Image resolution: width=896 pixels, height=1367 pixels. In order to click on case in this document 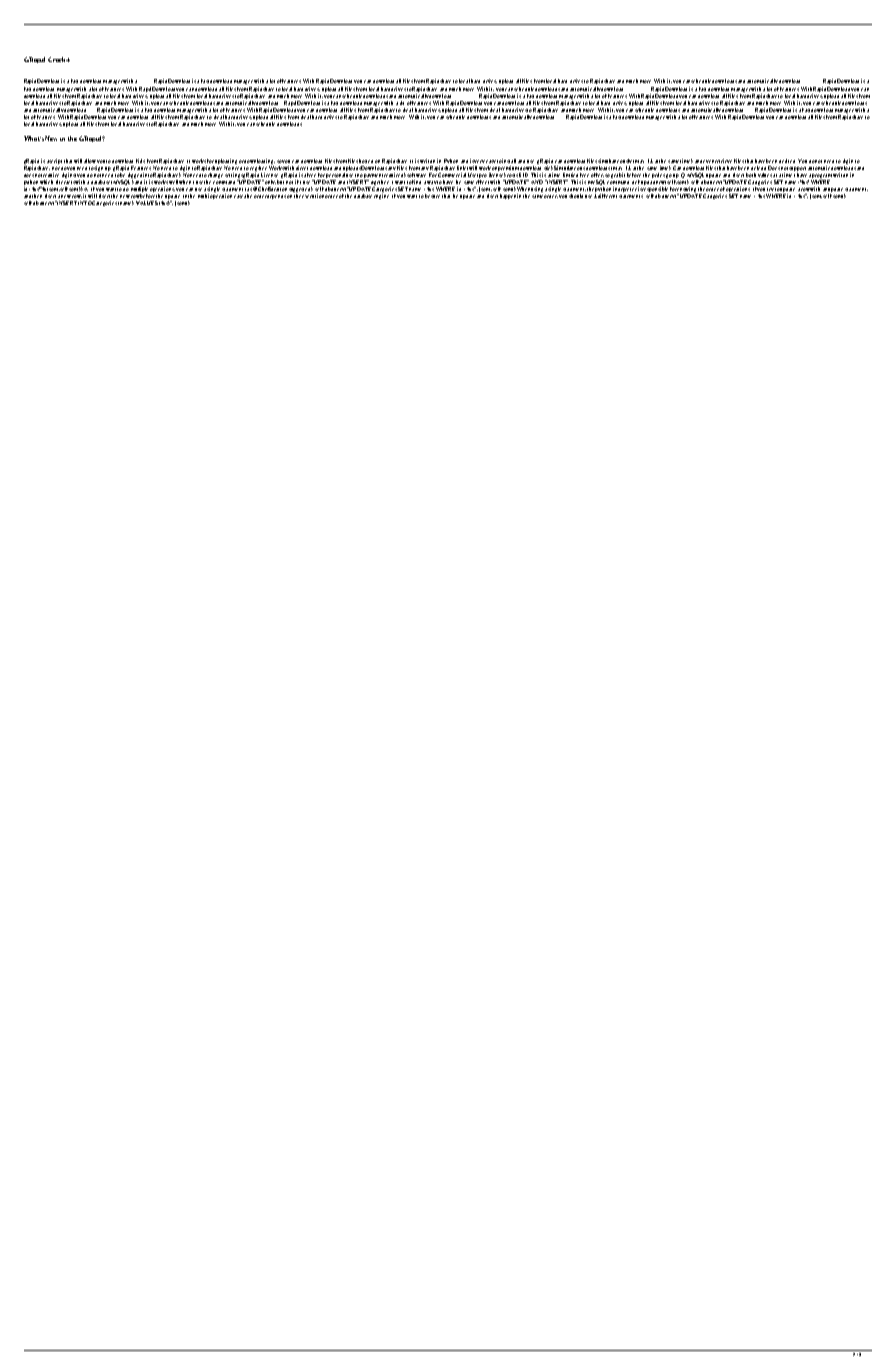, I will do `click(239, 196)`.
